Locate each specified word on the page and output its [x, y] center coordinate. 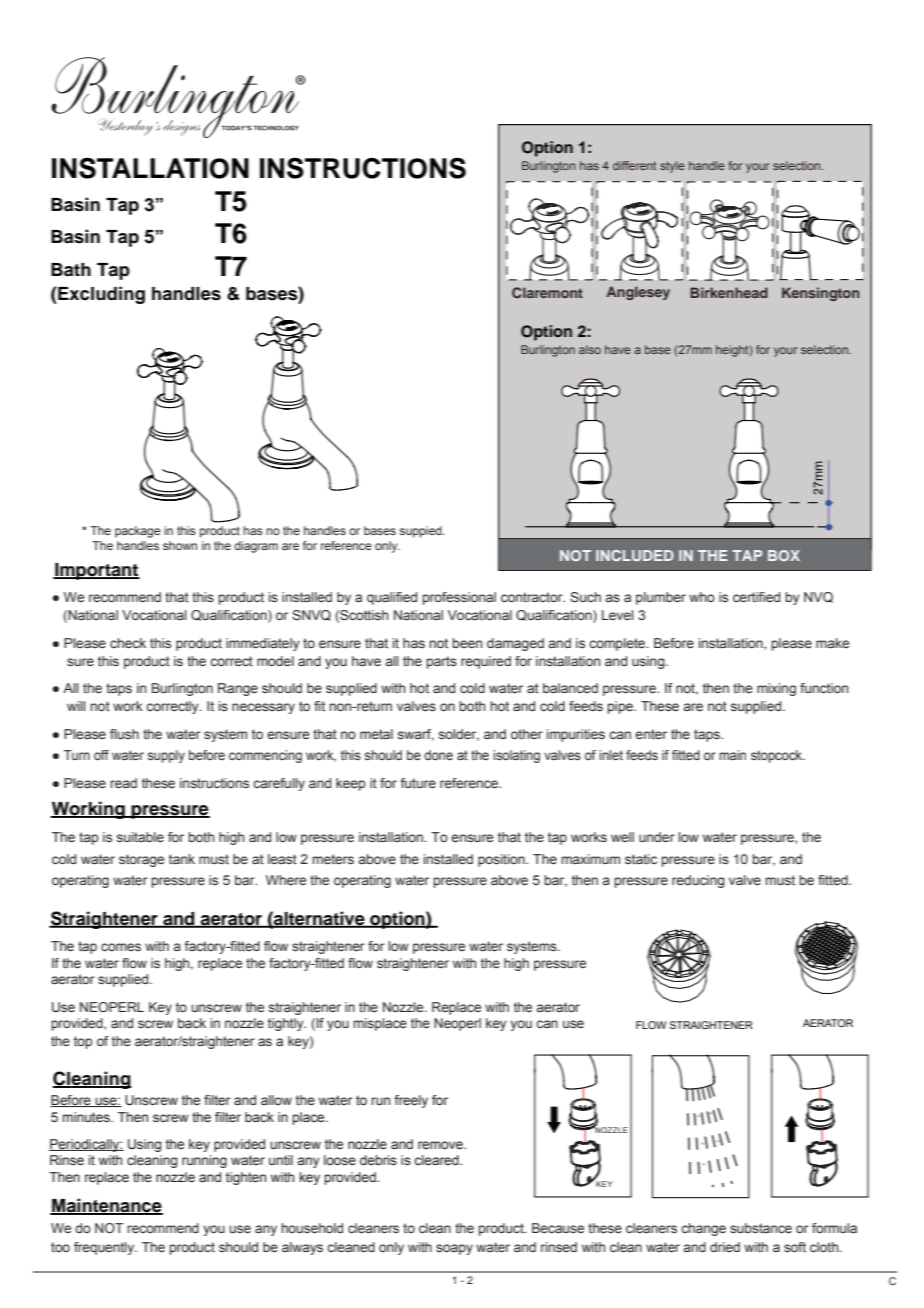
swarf [416, 735]
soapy [454, 1249]
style [672, 167]
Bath [71, 270]
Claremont [547, 292]
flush [124, 734]
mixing [776, 689]
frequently [105, 1248]
